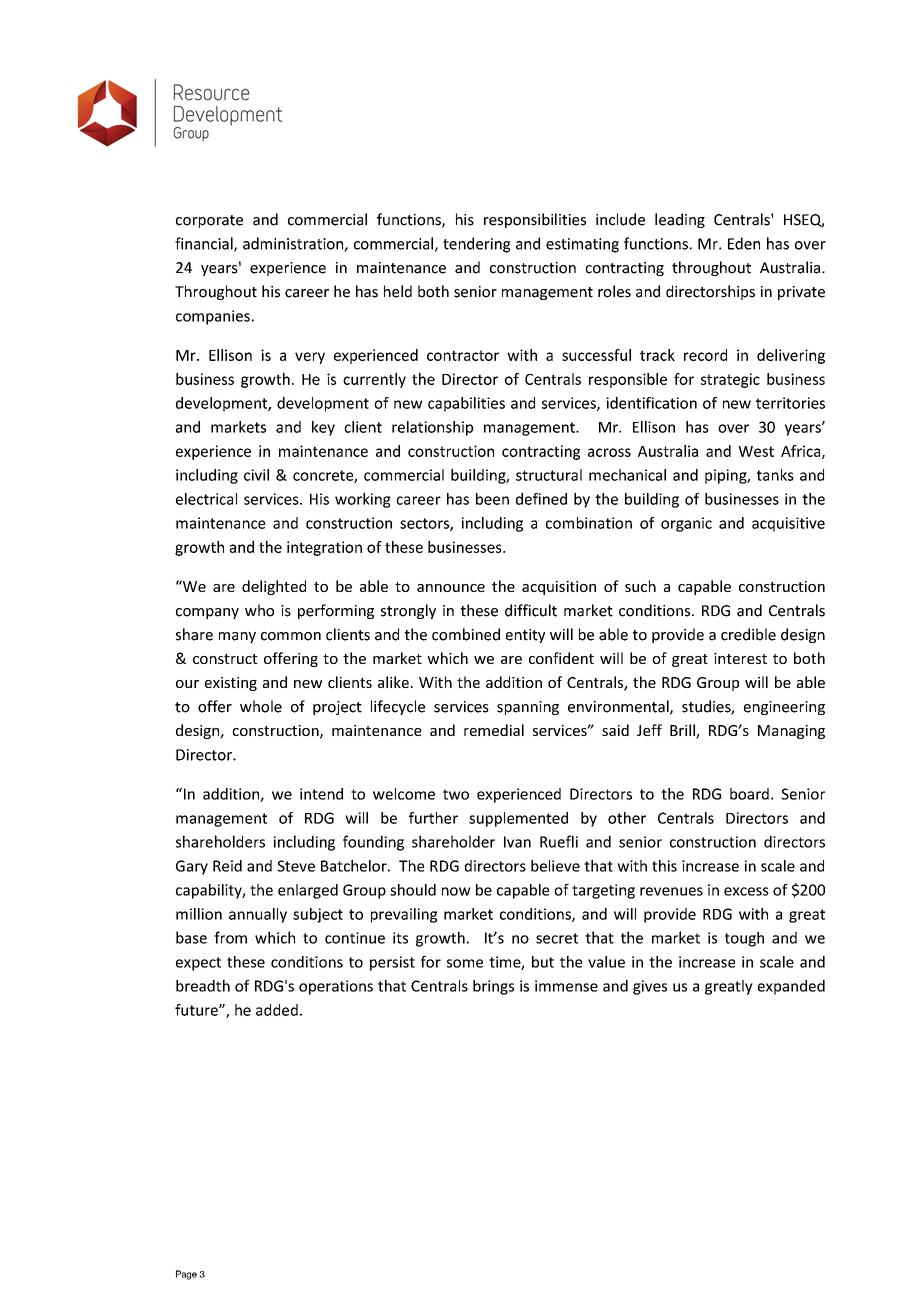 This document has width=924, height=1308. I want to click on Brill, so click(683, 731).
